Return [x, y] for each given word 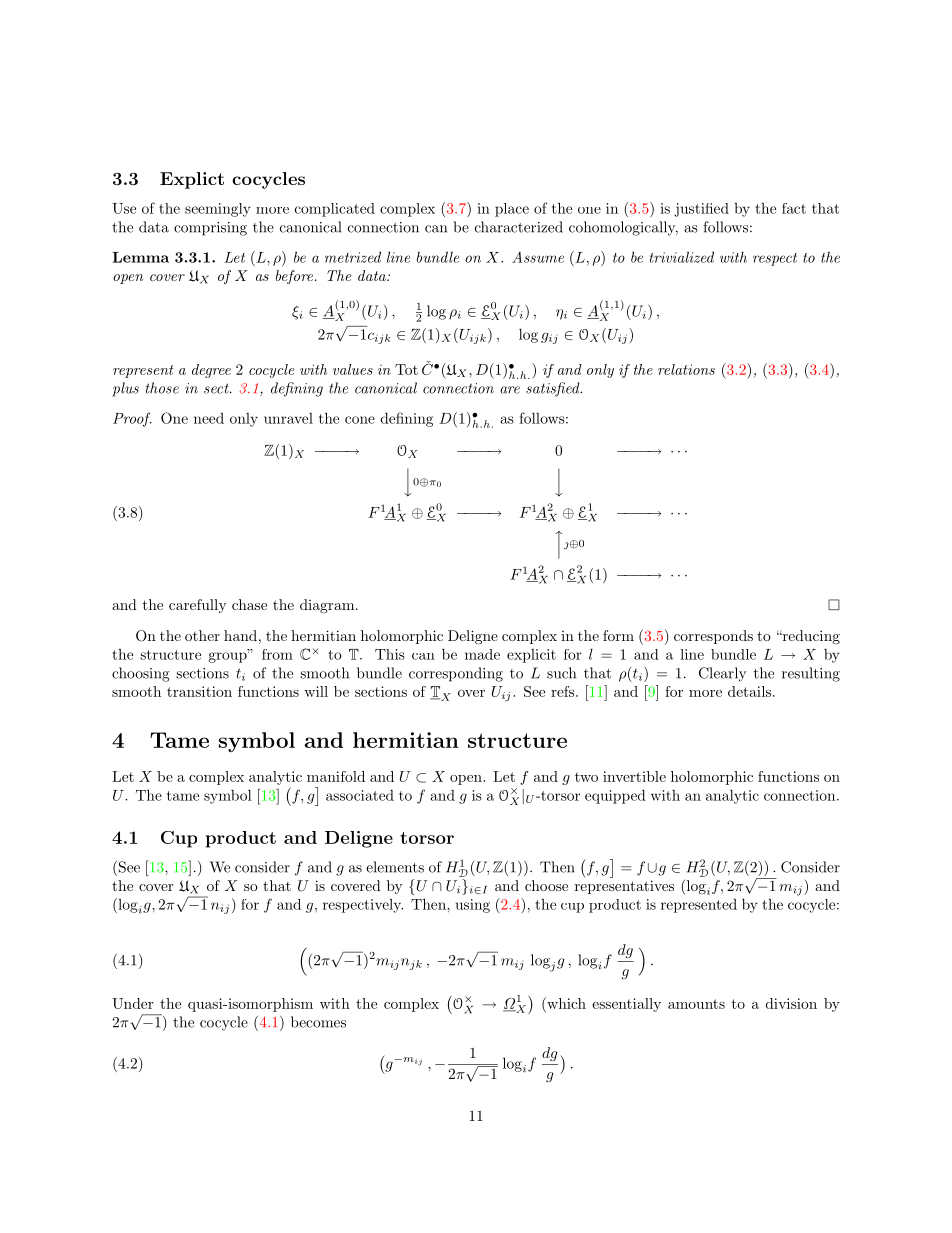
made [482, 654]
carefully [197, 606]
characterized [519, 227]
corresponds [713, 637]
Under [133, 1003]
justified [701, 210]
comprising [210, 229]
